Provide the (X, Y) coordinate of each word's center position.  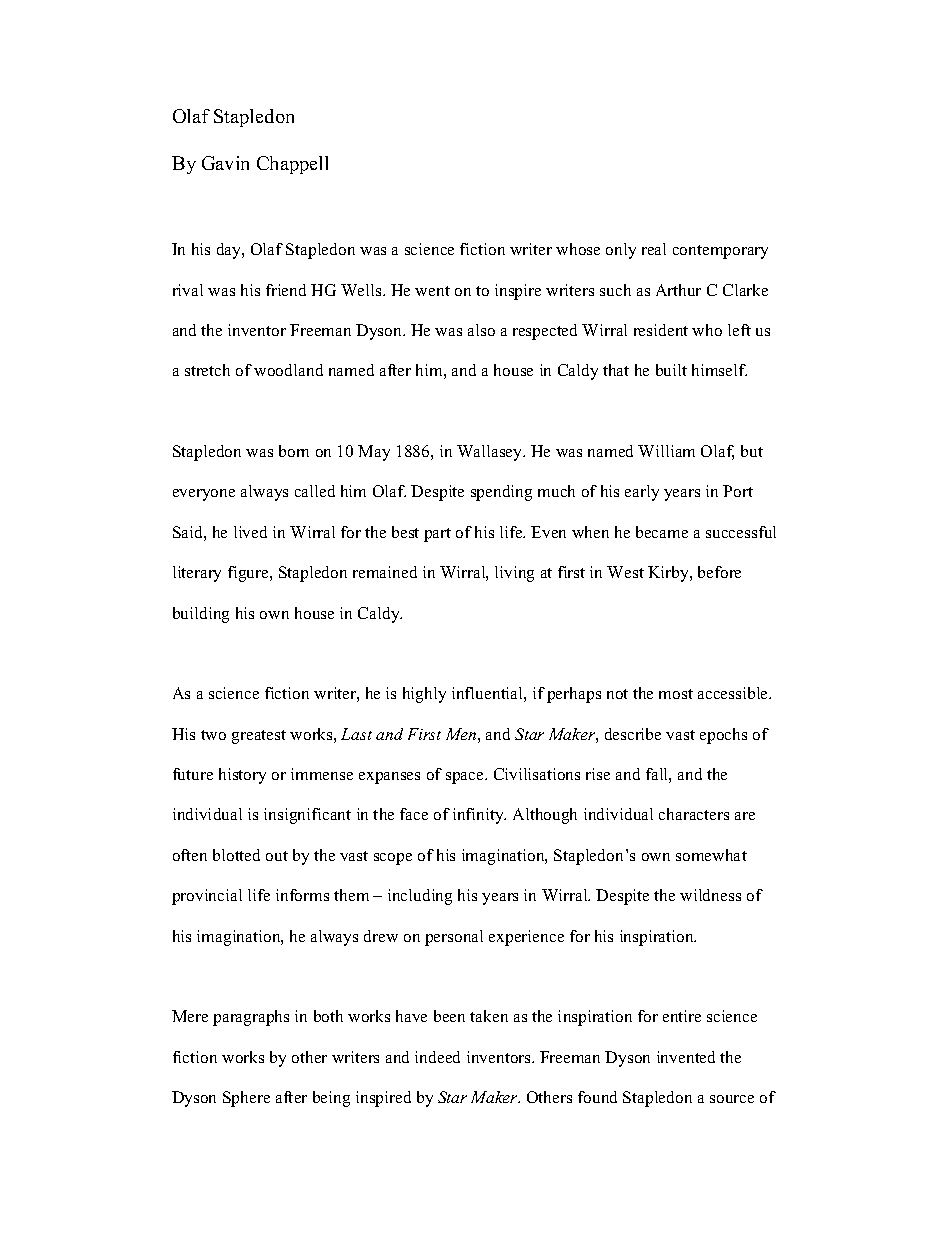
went (432, 291)
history (242, 776)
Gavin (225, 163)
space (466, 778)
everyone (204, 495)
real (654, 249)
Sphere (246, 1099)
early (642, 493)
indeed (437, 1057)
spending (501, 493)
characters (694, 814)
